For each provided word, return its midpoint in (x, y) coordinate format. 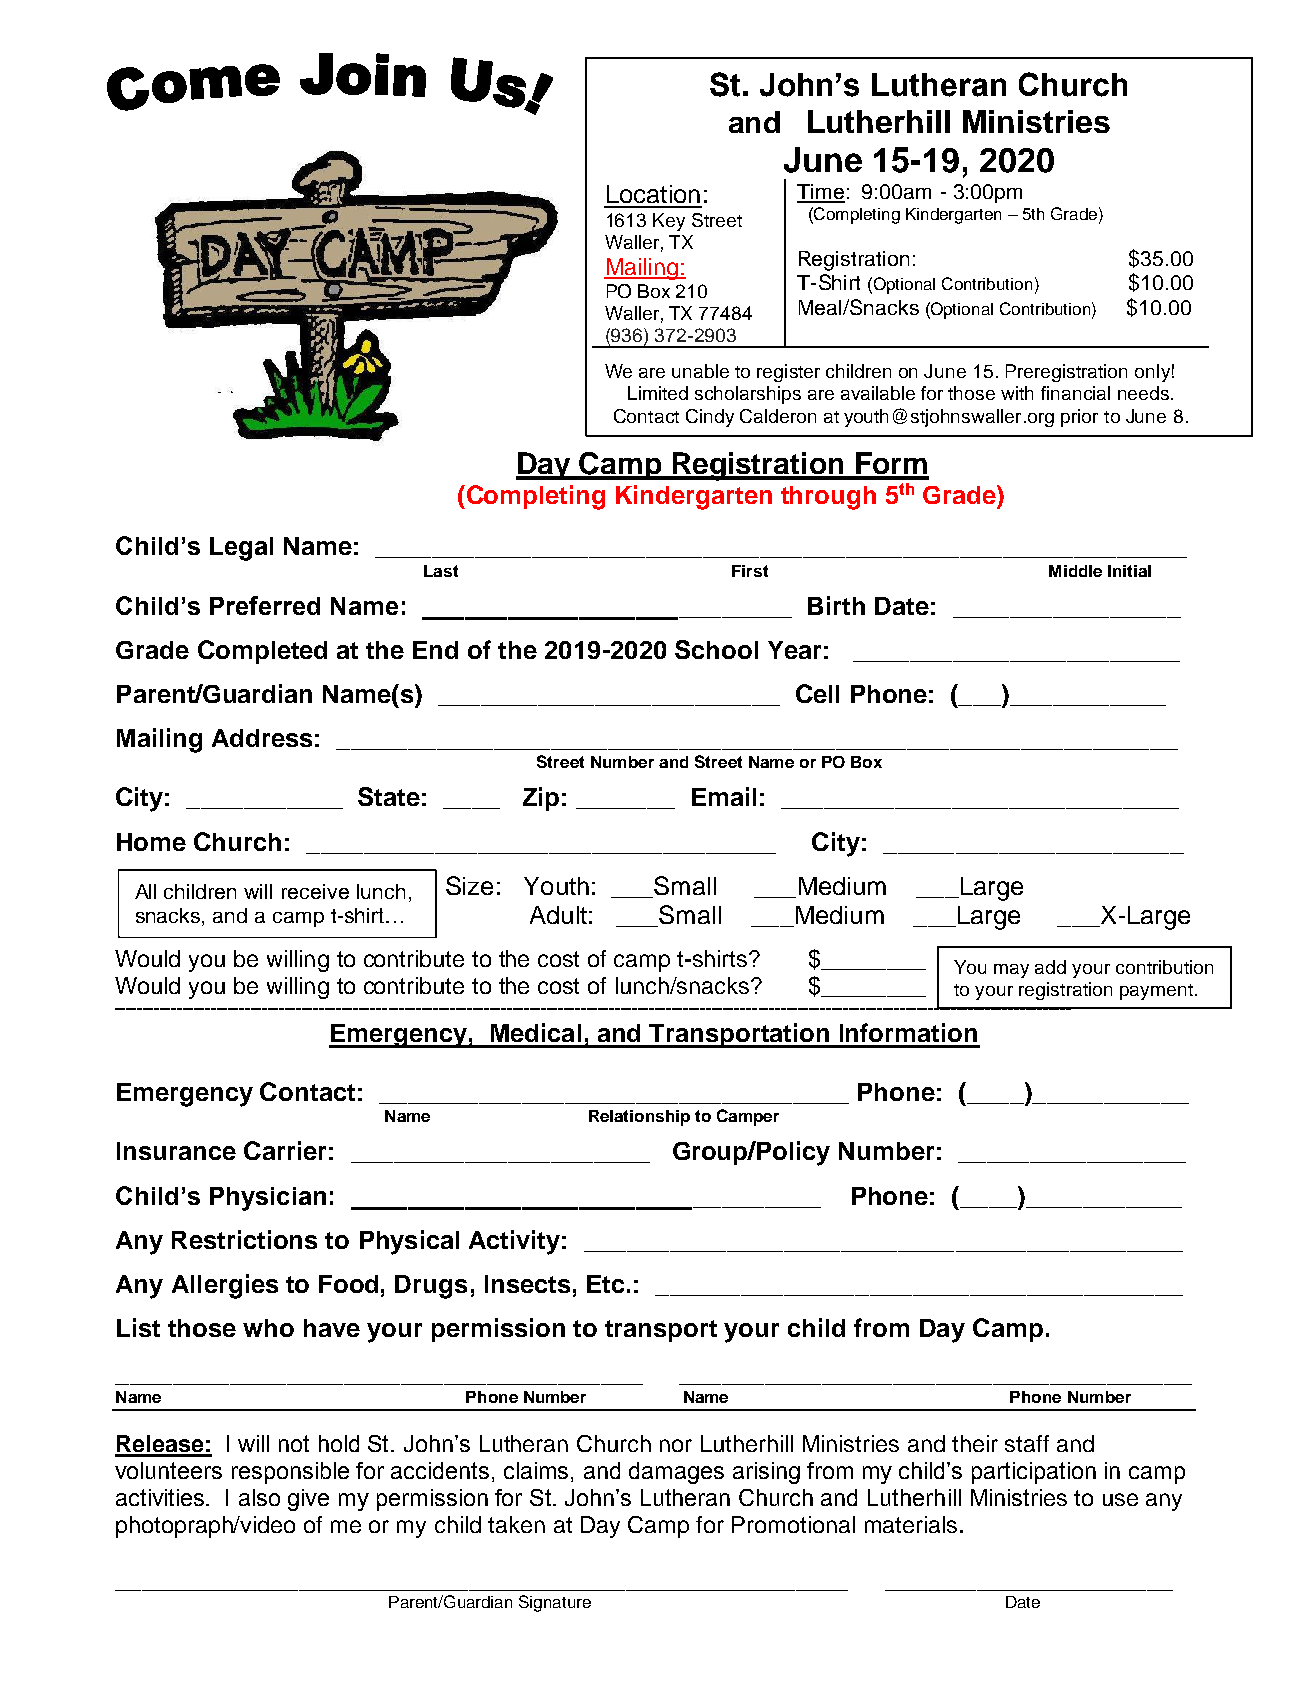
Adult (558, 915)
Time (821, 193)
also (259, 1497)
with (1017, 393)
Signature (555, 1603)
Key (669, 222)
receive (315, 891)
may (1011, 971)
